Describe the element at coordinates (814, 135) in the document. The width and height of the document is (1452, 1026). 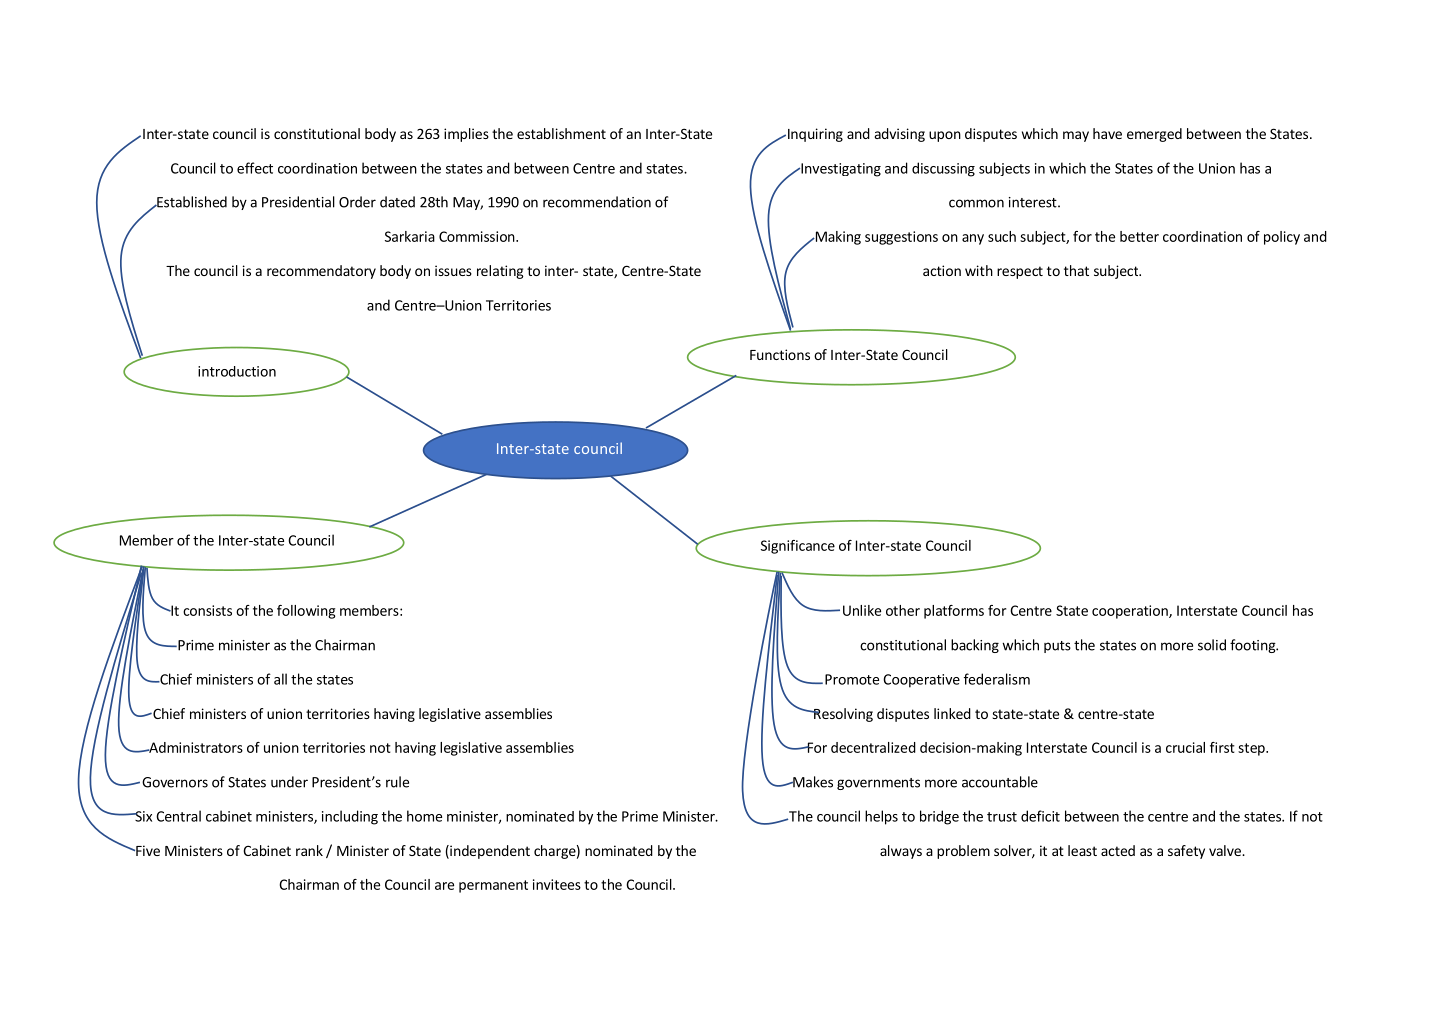
I see `Inquiring` at that location.
